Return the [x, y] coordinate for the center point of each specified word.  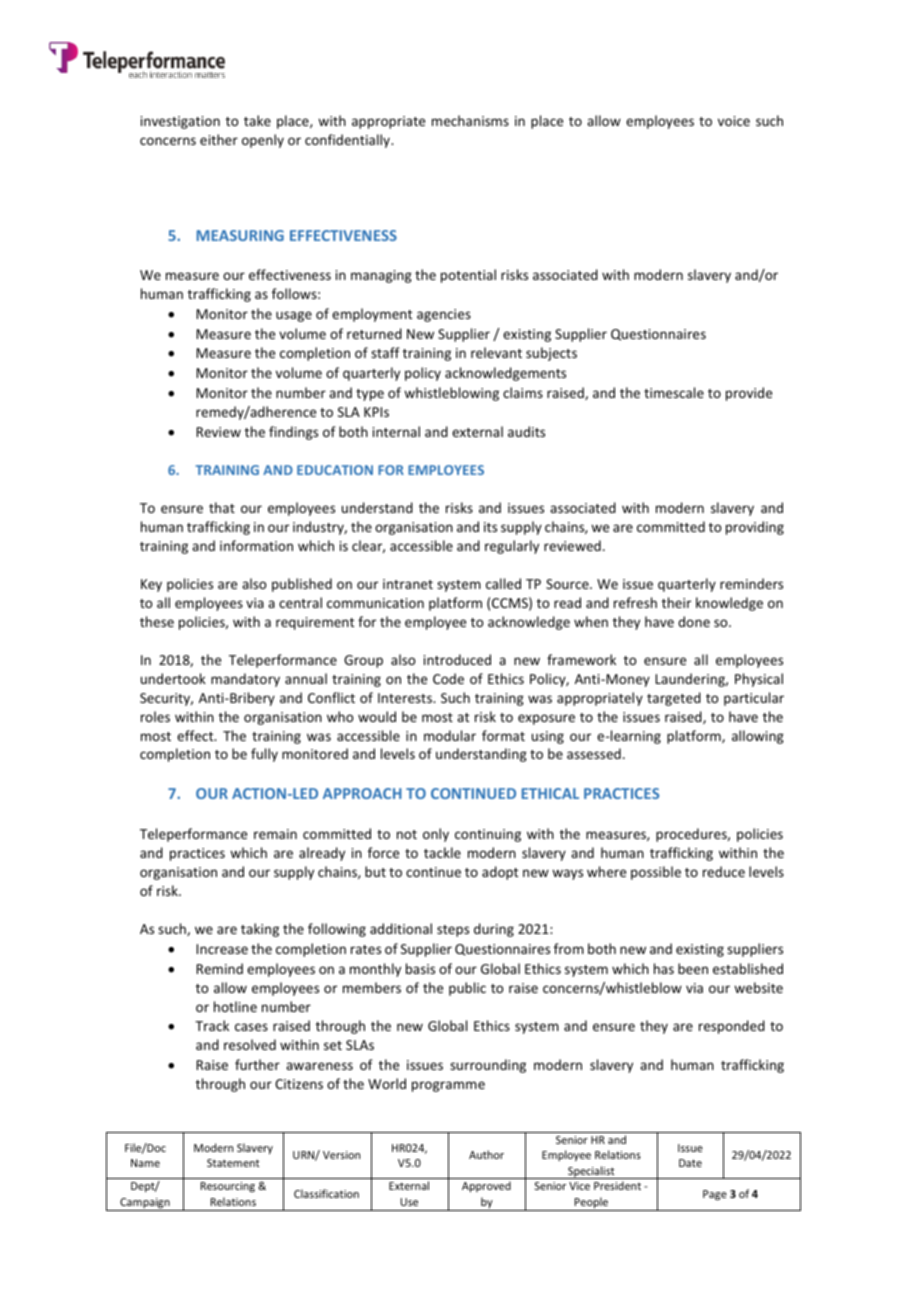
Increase [222, 949]
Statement [233, 1163]
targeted [674, 699]
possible [656, 873]
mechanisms [470, 120]
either [219, 139]
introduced [457, 659]
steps [453, 931]
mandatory [245, 680]
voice [734, 121]
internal [396, 431]
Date [690, 1163]
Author [486, 1154]
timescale [674, 392]
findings [293, 433]
